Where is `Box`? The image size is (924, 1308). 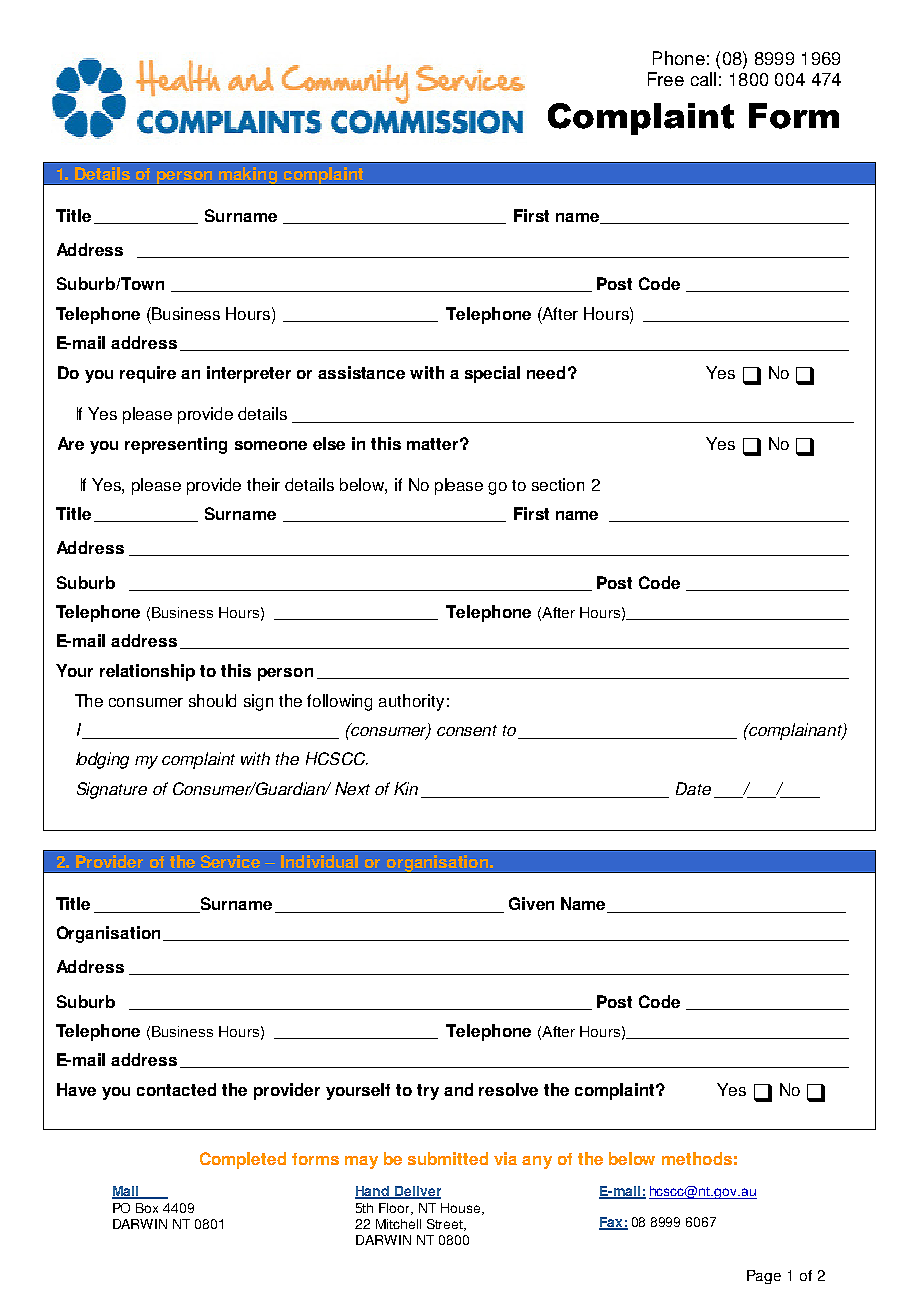
Box is located at coordinates (147, 1208).
